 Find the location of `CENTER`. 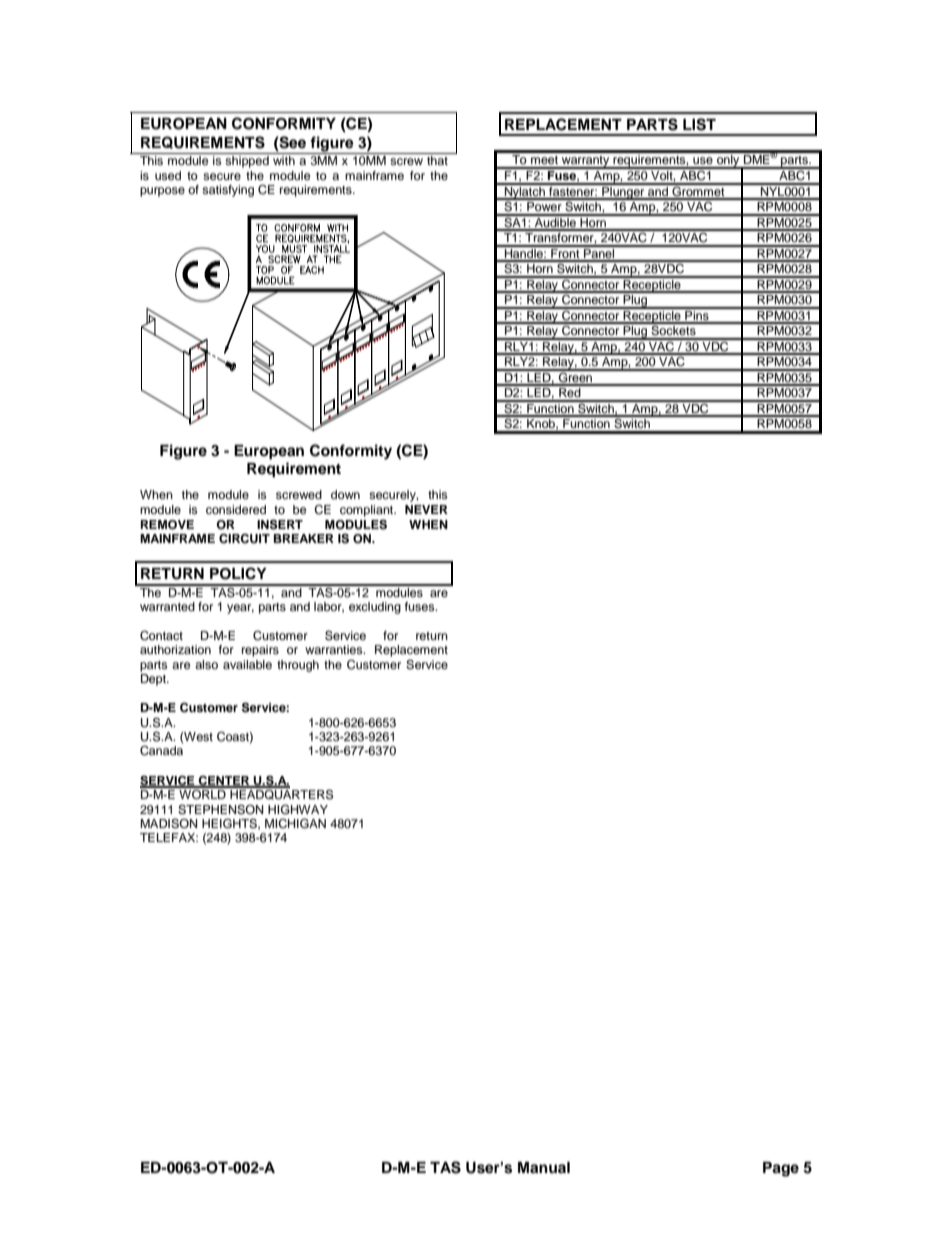

CENTER is located at coordinates (224, 781).
